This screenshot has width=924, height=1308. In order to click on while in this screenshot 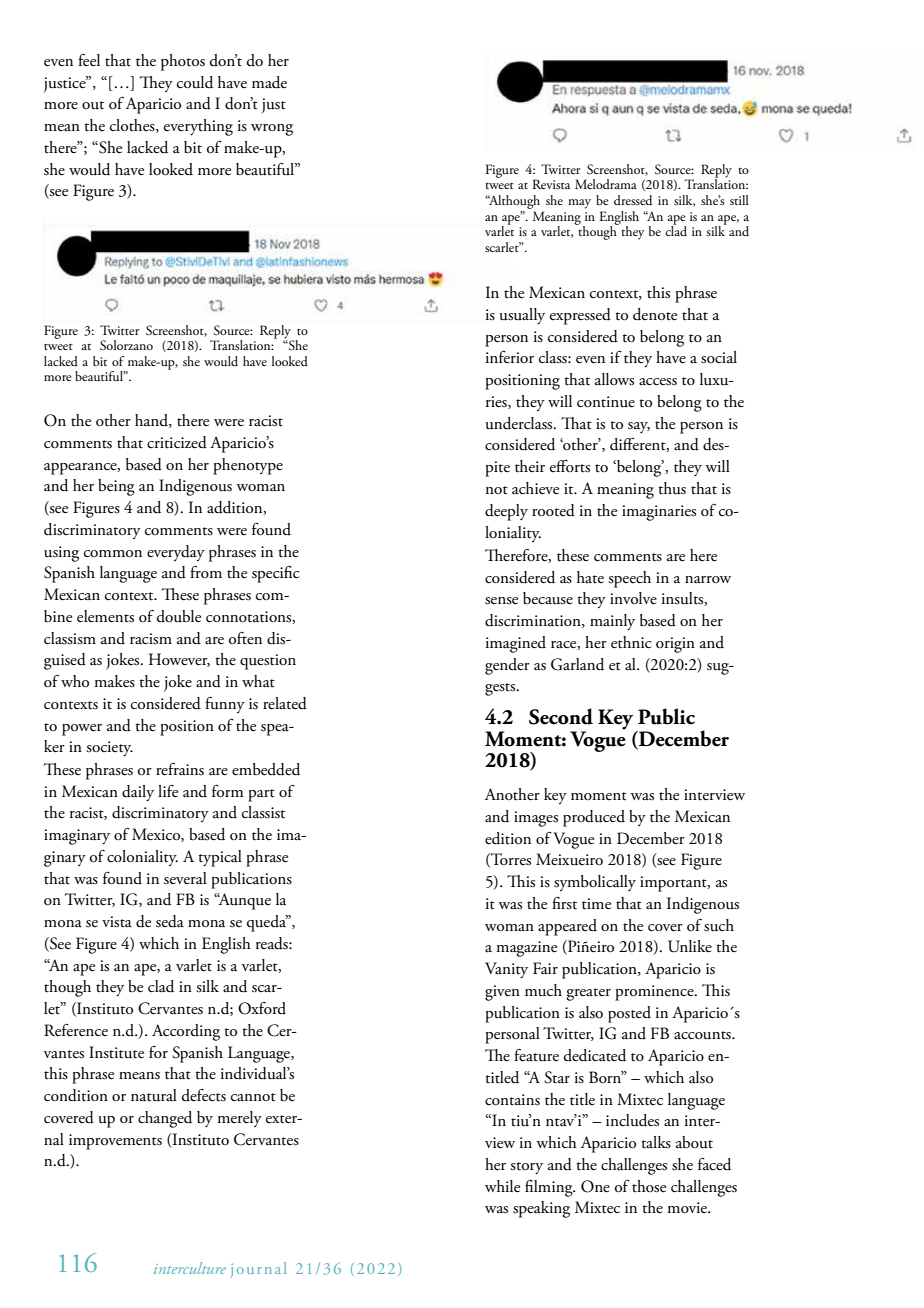, I will do `click(502, 1186)`.
